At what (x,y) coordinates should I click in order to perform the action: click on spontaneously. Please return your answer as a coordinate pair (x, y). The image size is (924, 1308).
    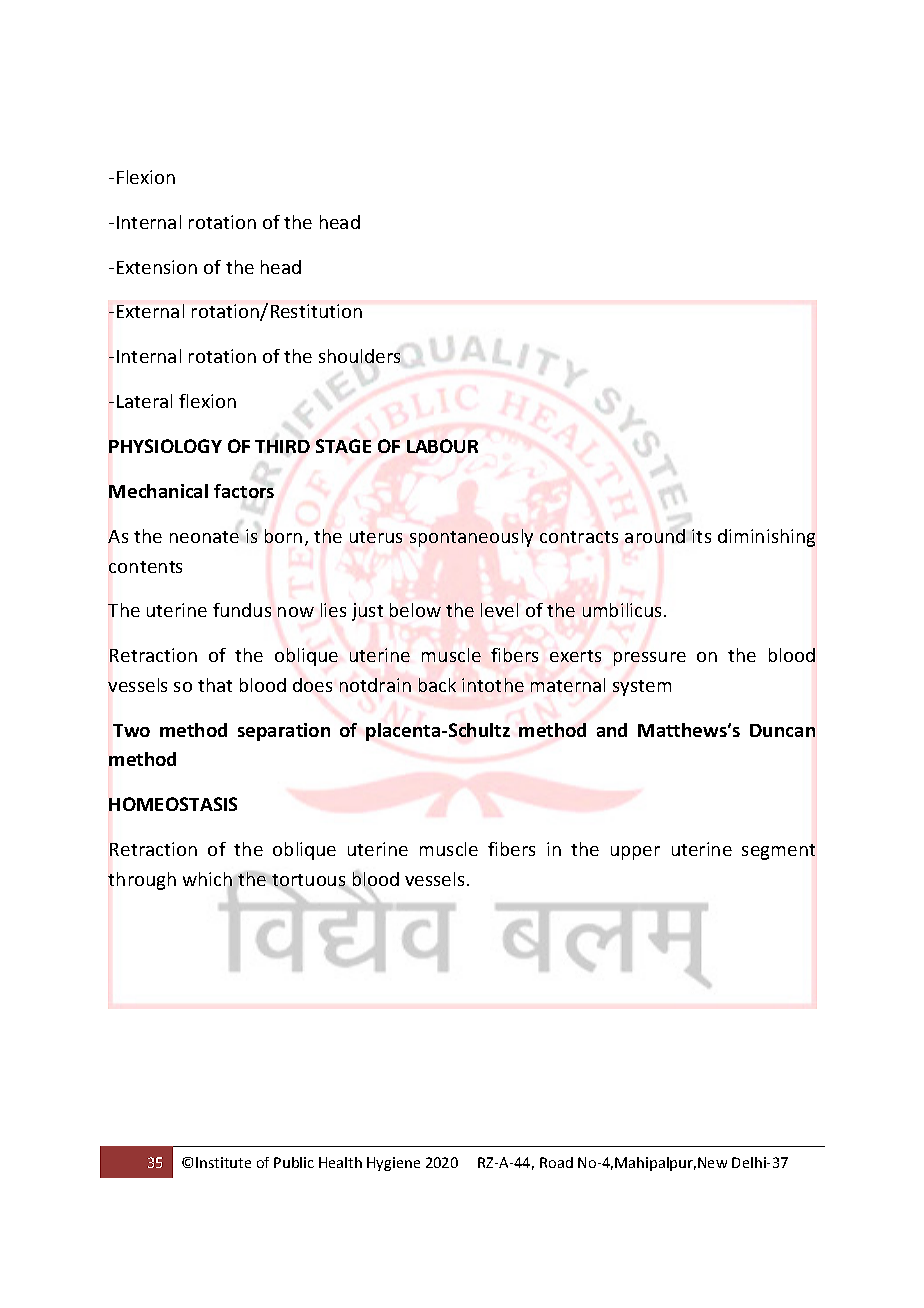
    Looking at the image, I should click on (471, 538).
